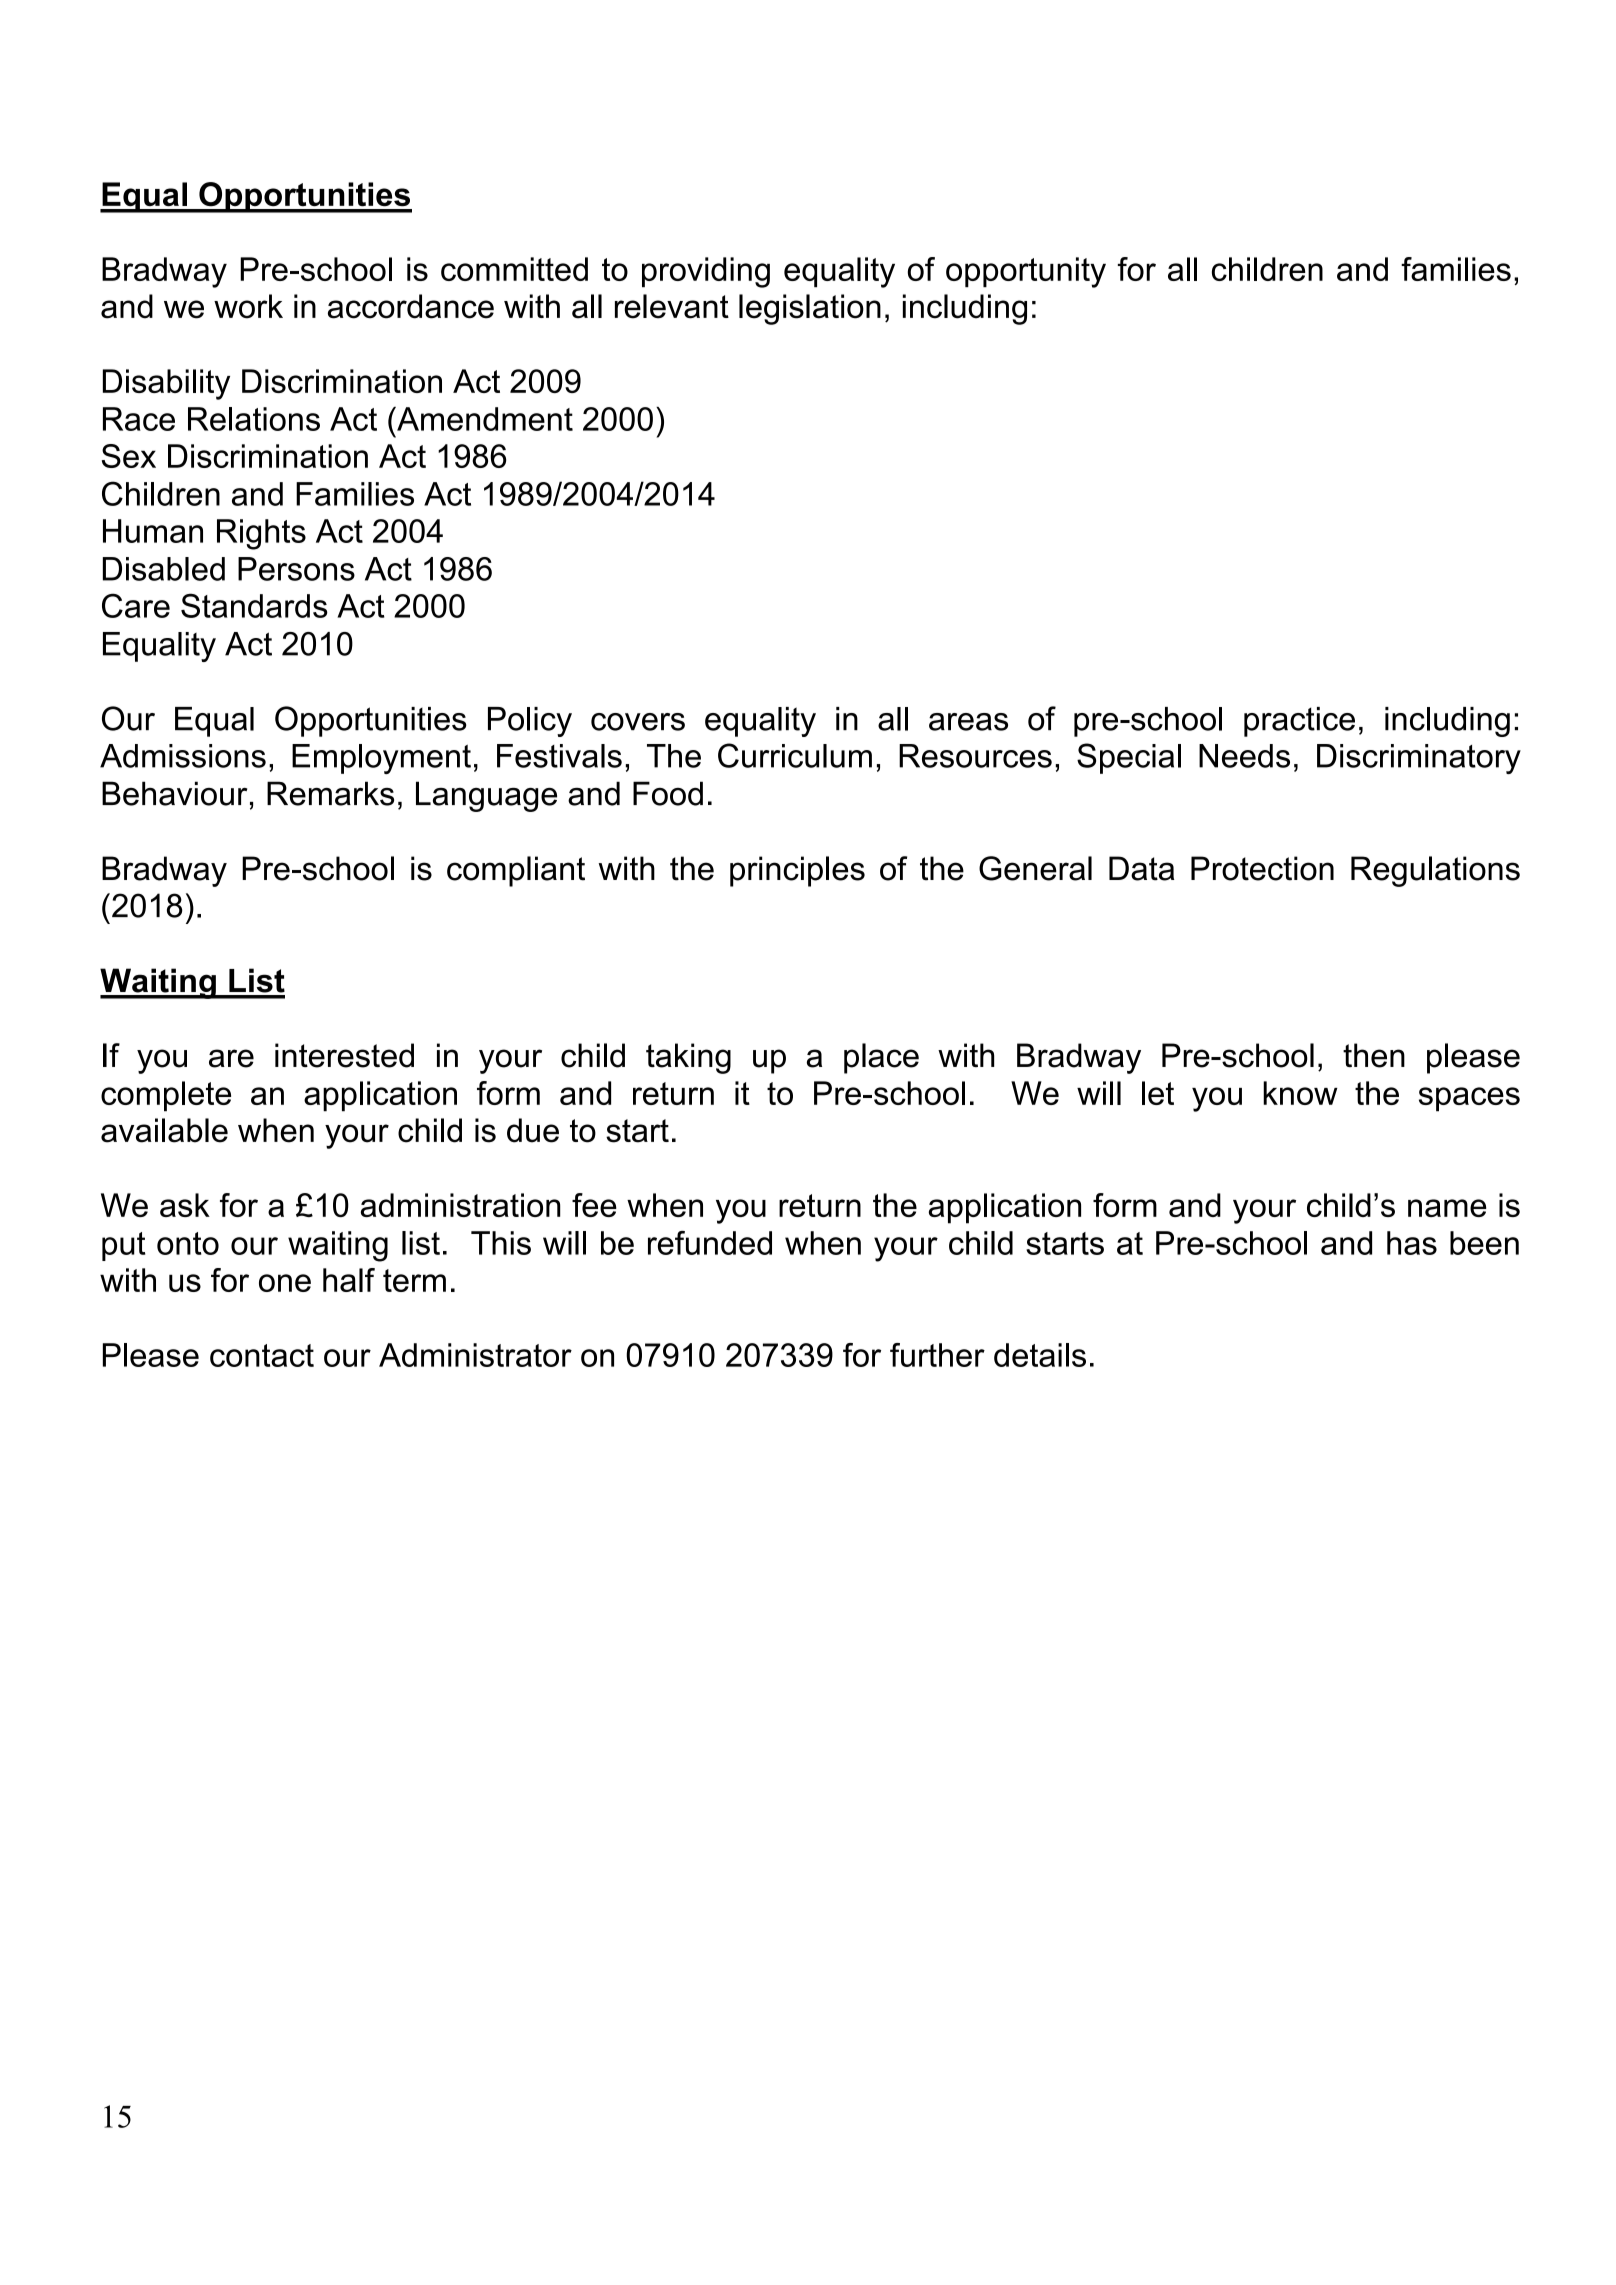 This page has width=1616, height=2285. What do you see at coordinates (881, 1058) in the page?
I see `place` at bounding box center [881, 1058].
